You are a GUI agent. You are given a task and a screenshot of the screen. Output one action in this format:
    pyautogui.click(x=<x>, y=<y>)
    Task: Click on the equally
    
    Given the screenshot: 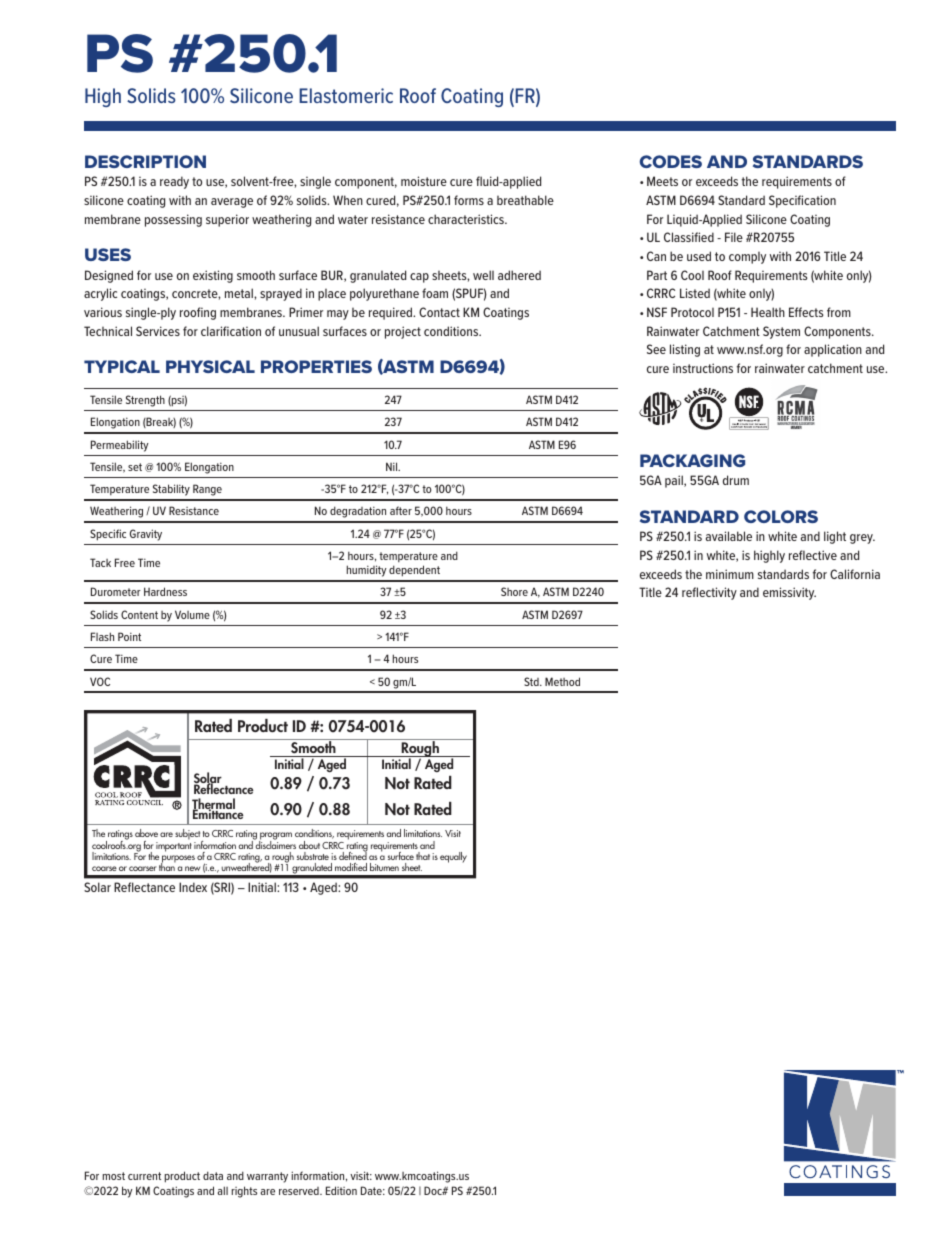 What is the action you would take?
    pyautogui.click(x=453, y=857)
